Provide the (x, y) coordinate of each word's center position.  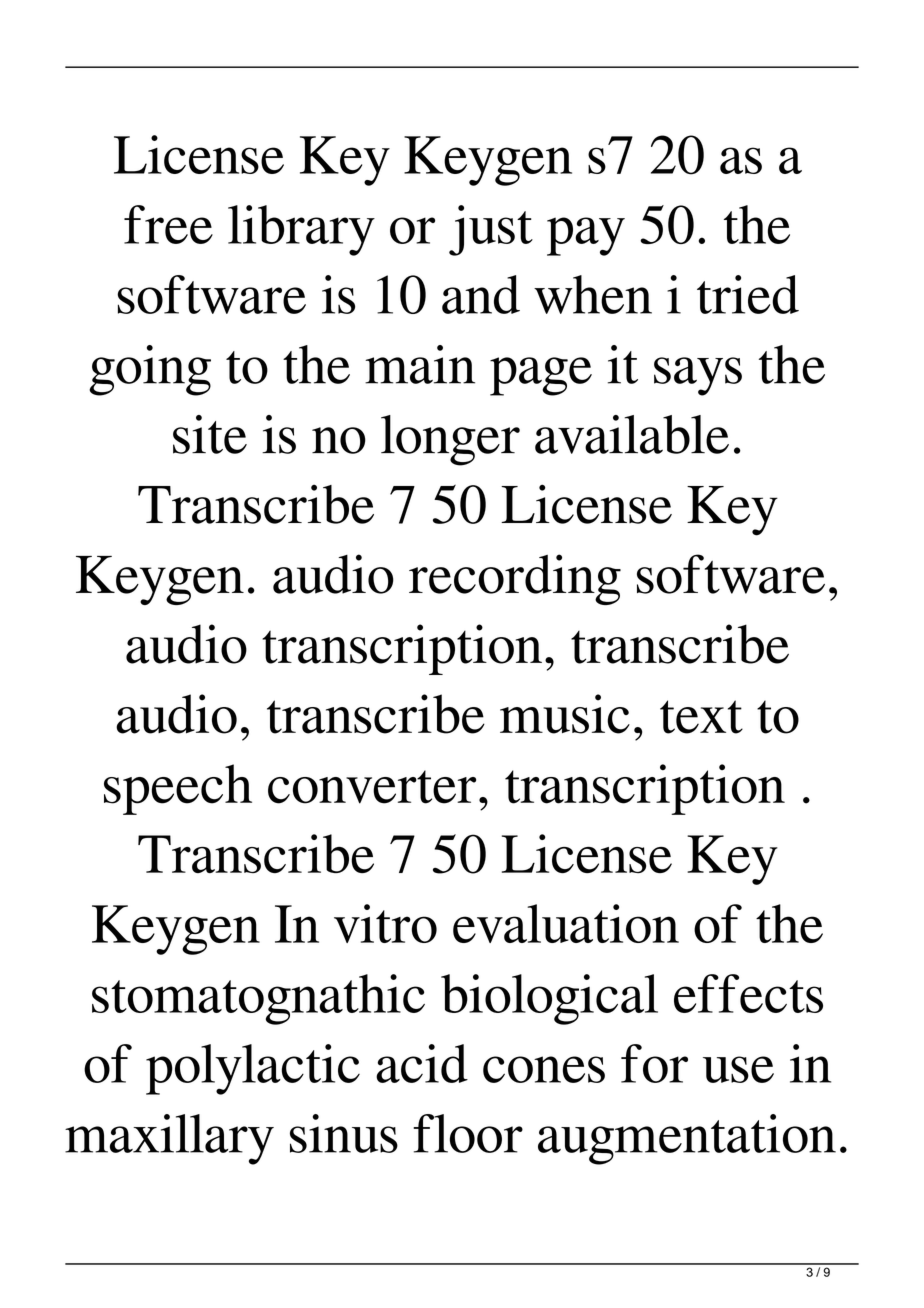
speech (178, 789)
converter (372, 787)
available (632, 434)
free (168, 224)
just (491, 230)
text (701, 717)
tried (748, 294)
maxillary (169, 1139)
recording (515, 579)
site (210, 434)
